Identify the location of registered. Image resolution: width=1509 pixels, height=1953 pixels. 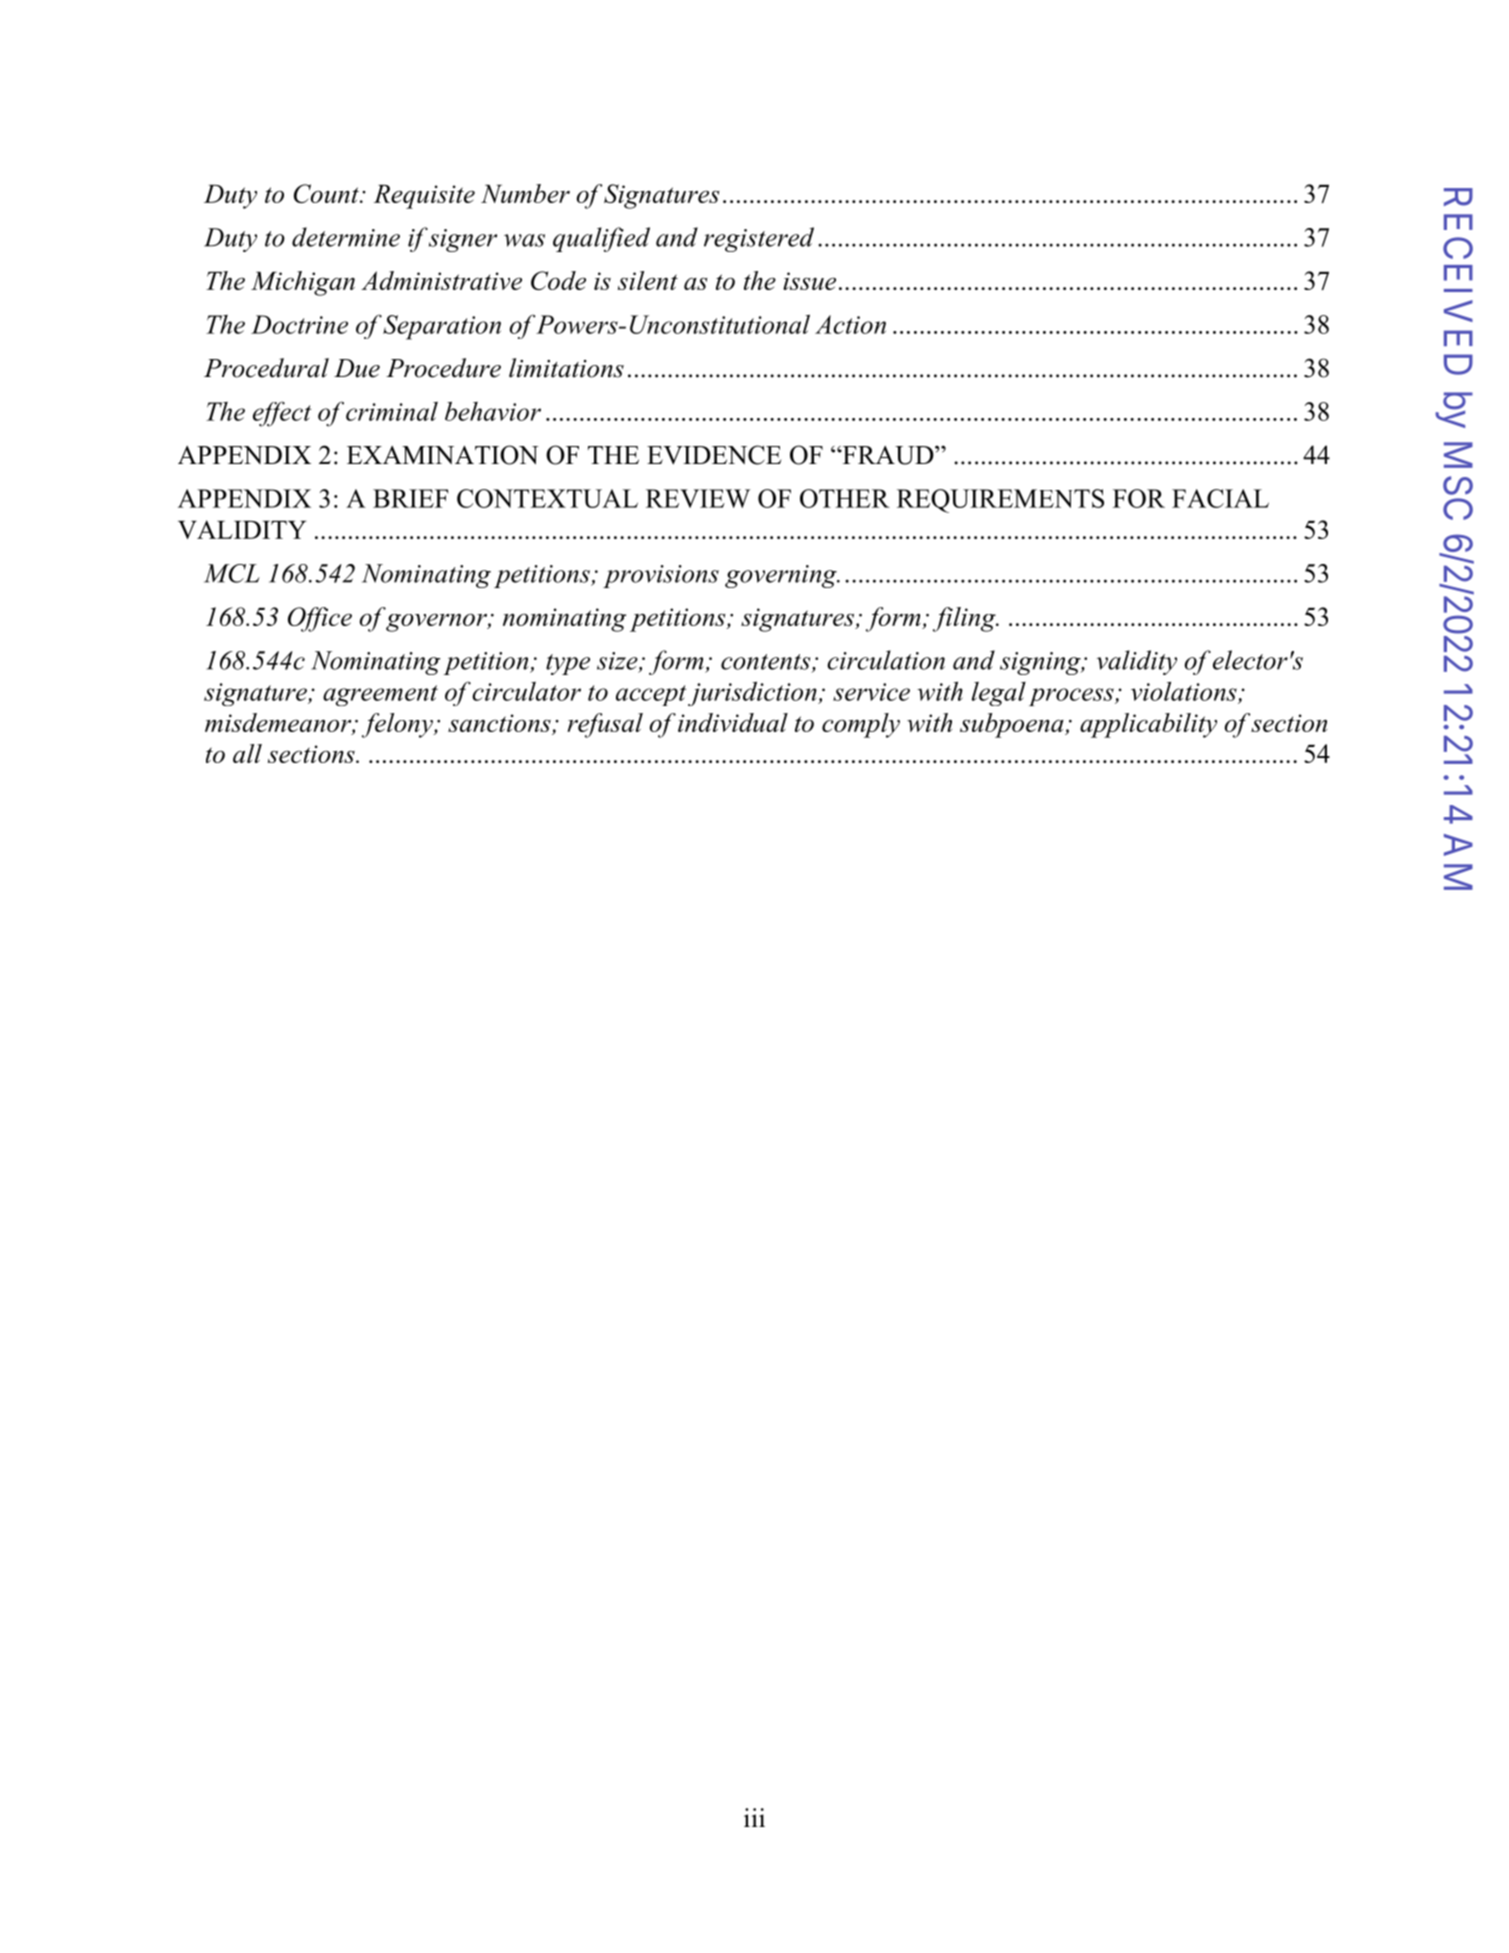
(759, 239).
